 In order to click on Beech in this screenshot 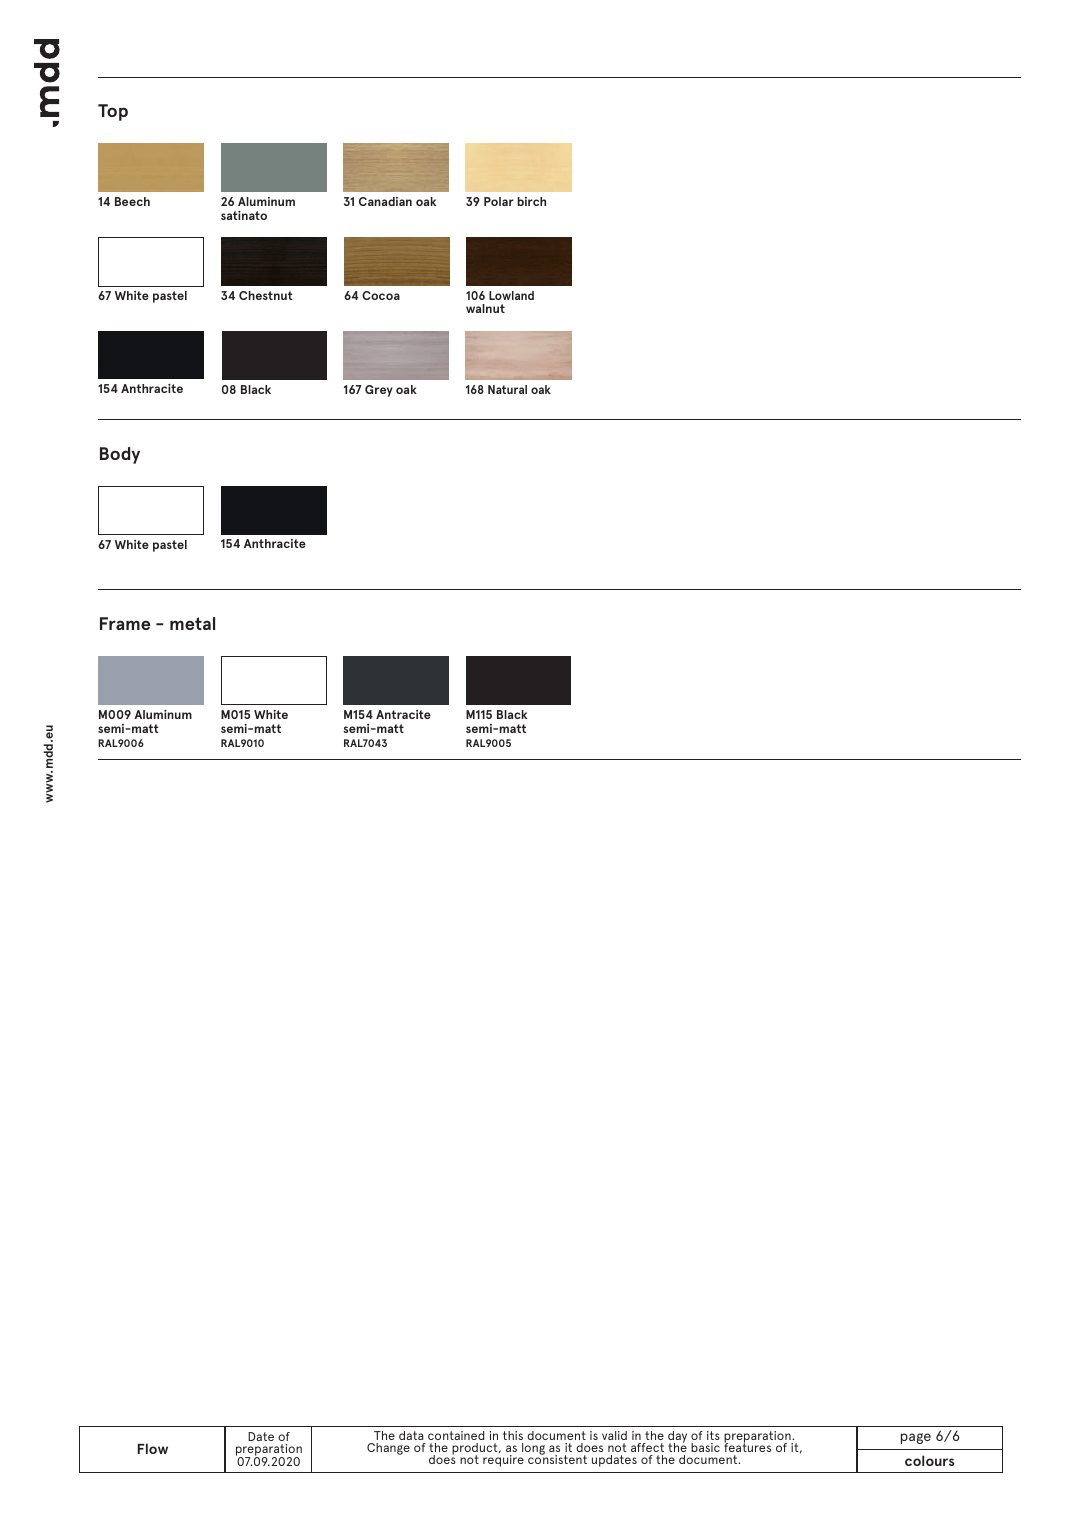, I will do `click(132, 201)`.
